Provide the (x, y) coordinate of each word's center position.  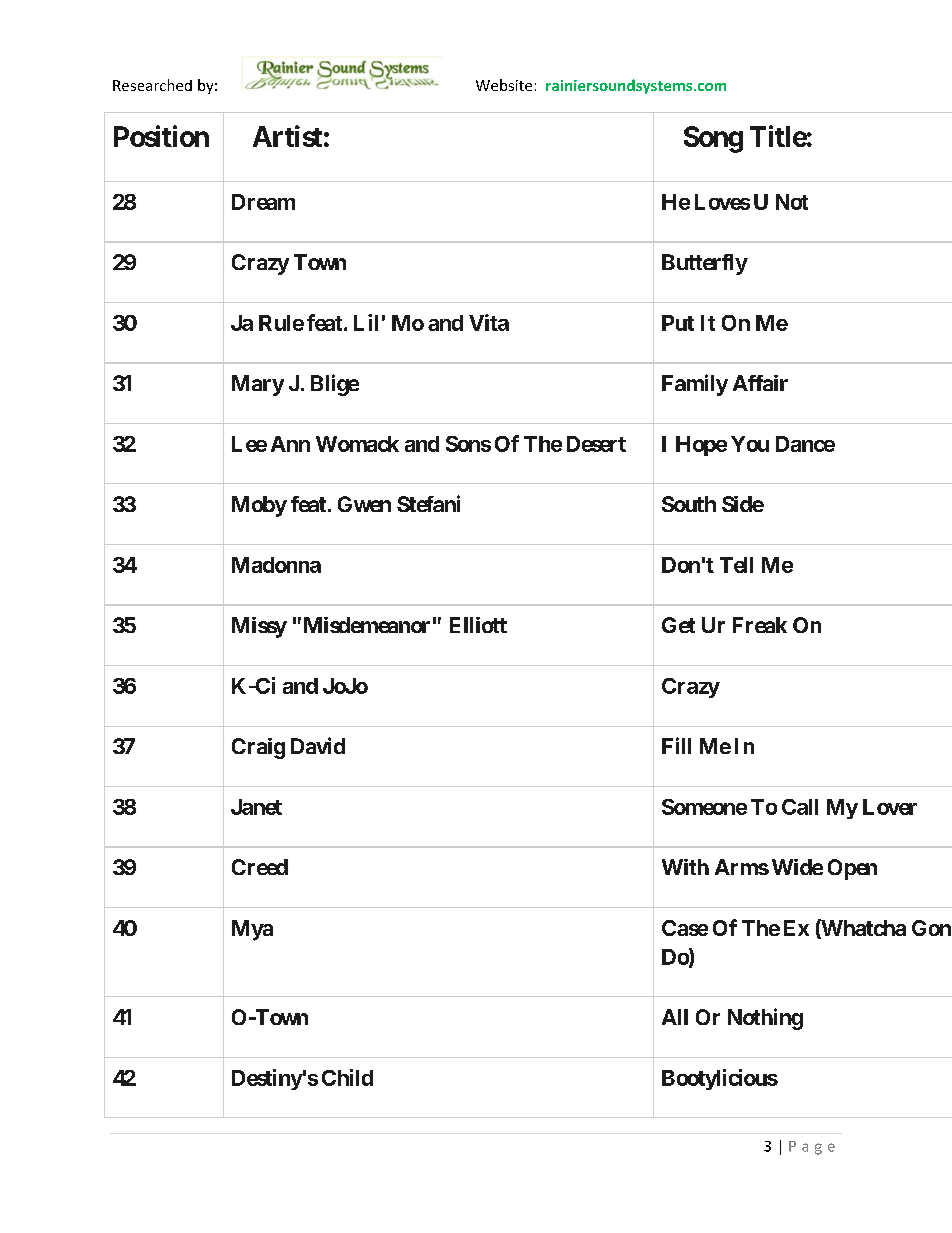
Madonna (276, 565)
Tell (736, 565)
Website (504, 85)
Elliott (478, 625)
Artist (287, 136)
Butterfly (705, 264)
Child (347, 1077)
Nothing (765, 1019)
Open (852, 869)
